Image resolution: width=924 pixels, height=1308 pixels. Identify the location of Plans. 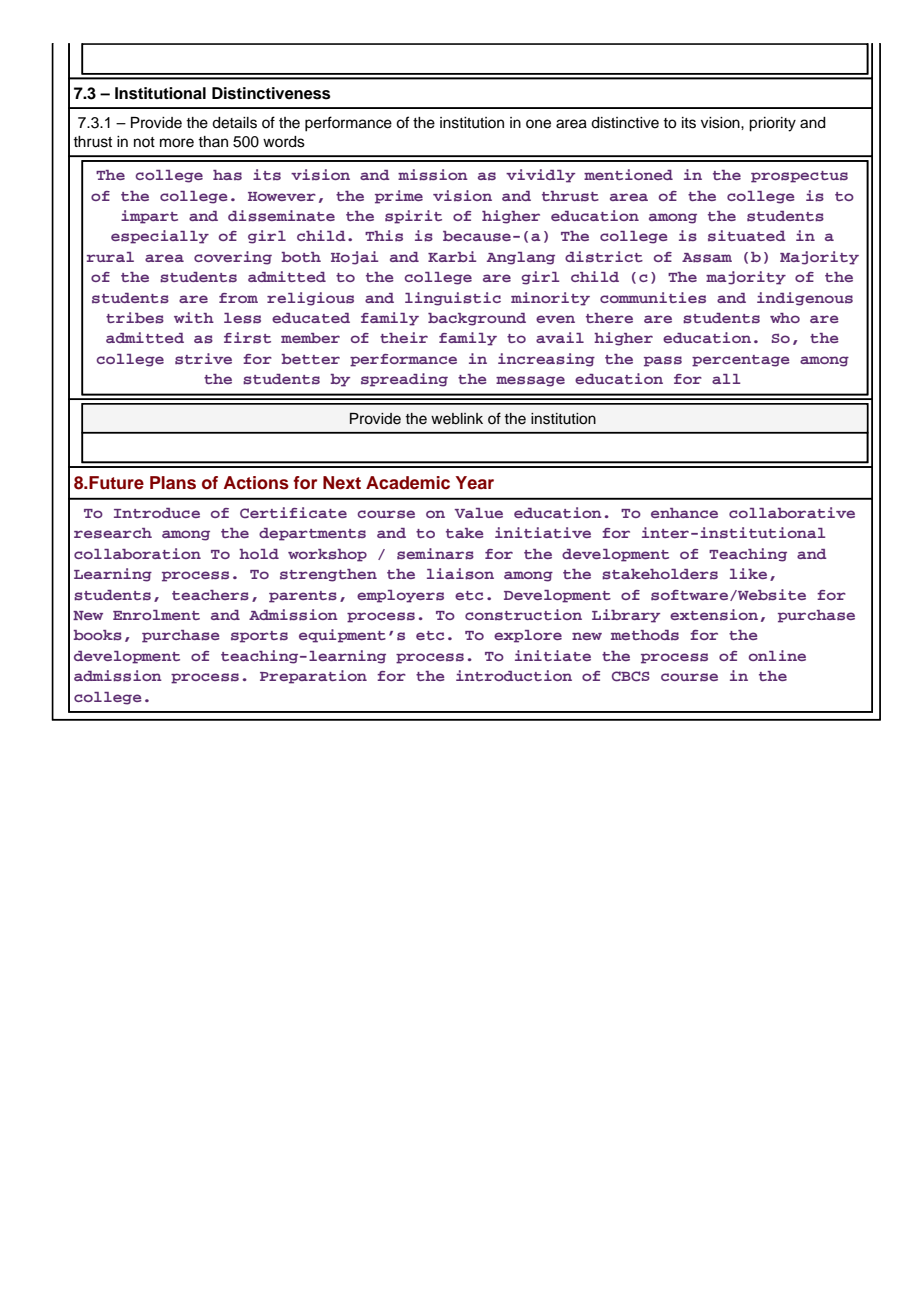
(173, 483).
